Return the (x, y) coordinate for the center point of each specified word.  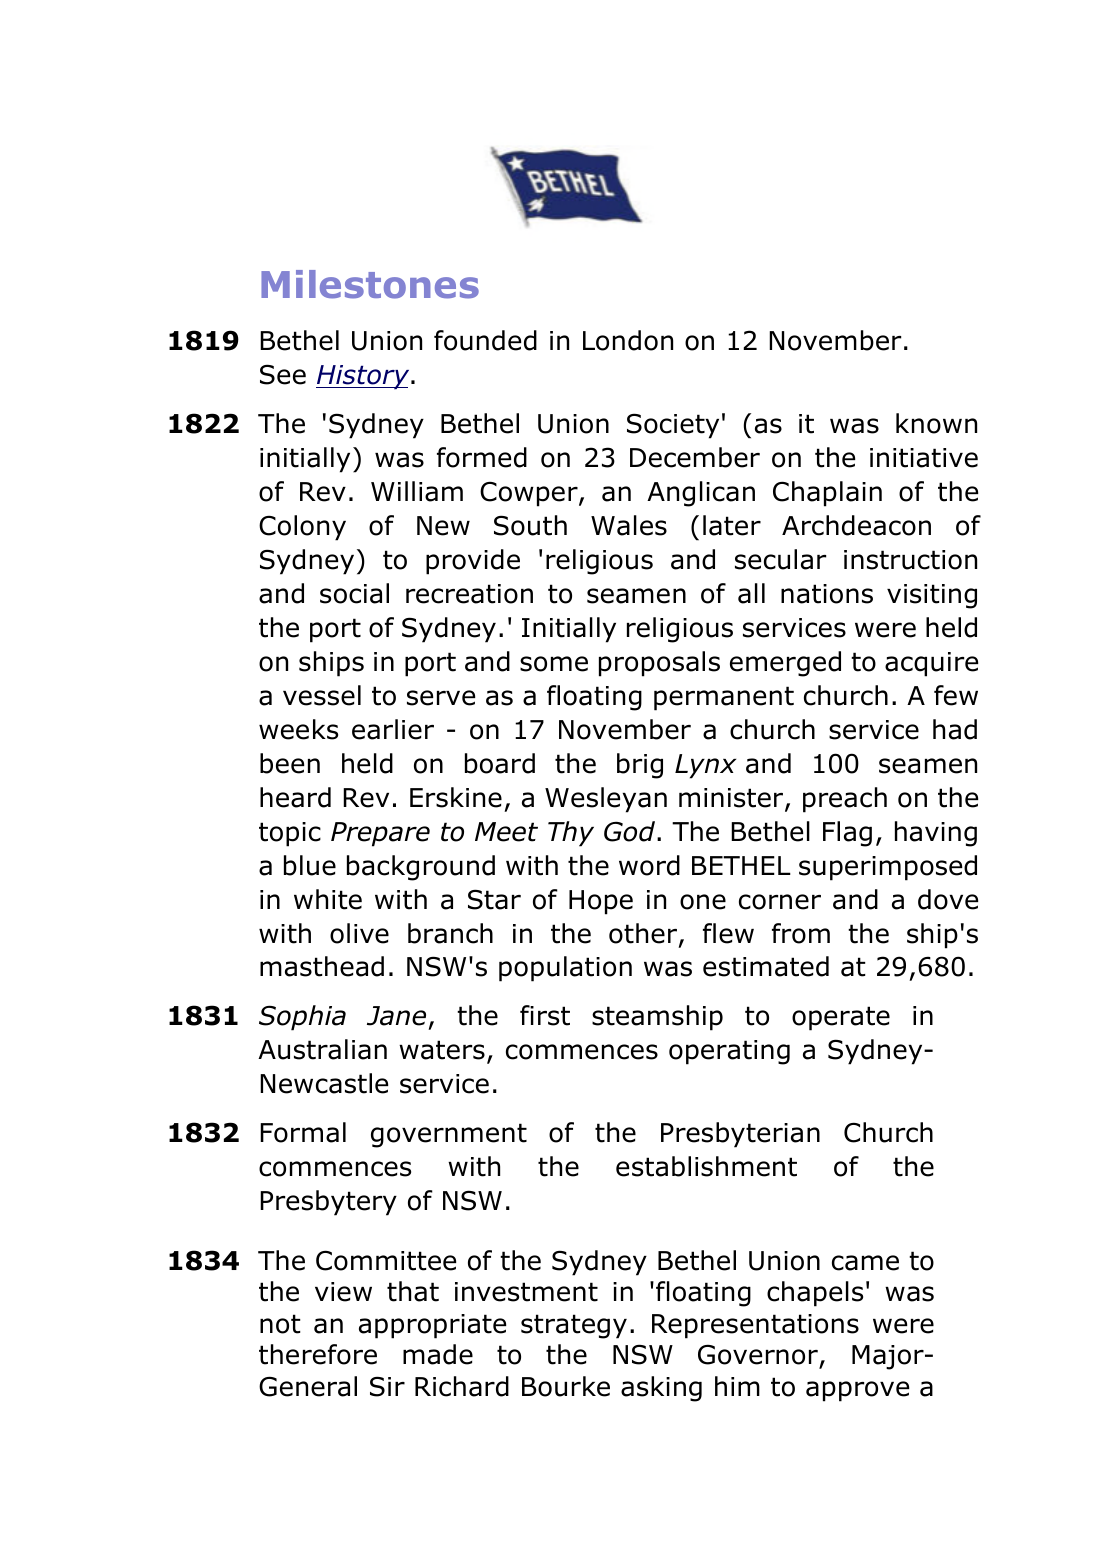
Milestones (370, 284)
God (631, 831)
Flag (847, 834)
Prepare (380, 834)
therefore (318, 1354)
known (936, 423)
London (628, 340)
